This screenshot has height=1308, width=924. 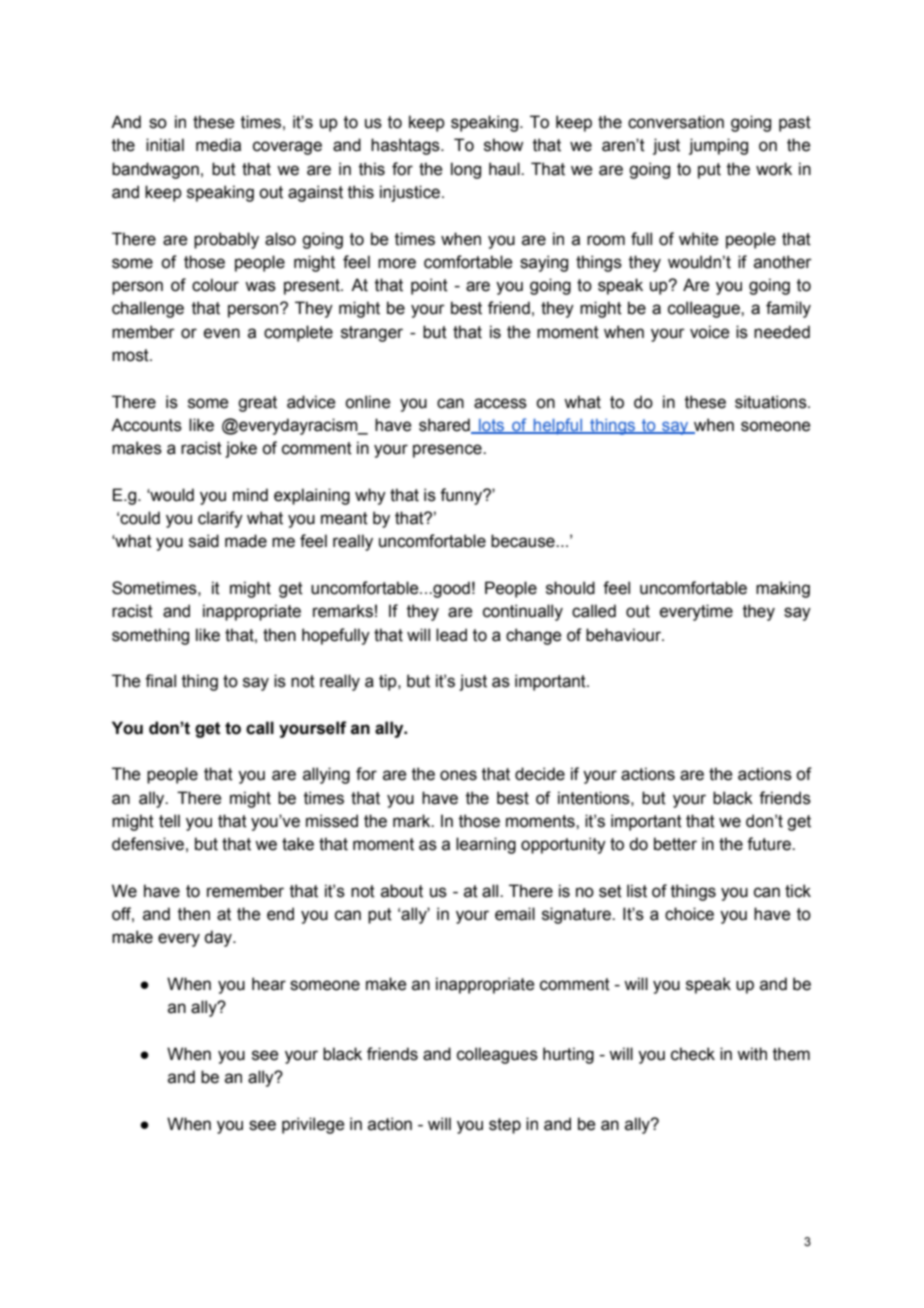 What do you see at coordinates (783, 589) in the screenshot?
I see `making` at bounding box center [783, 589].
